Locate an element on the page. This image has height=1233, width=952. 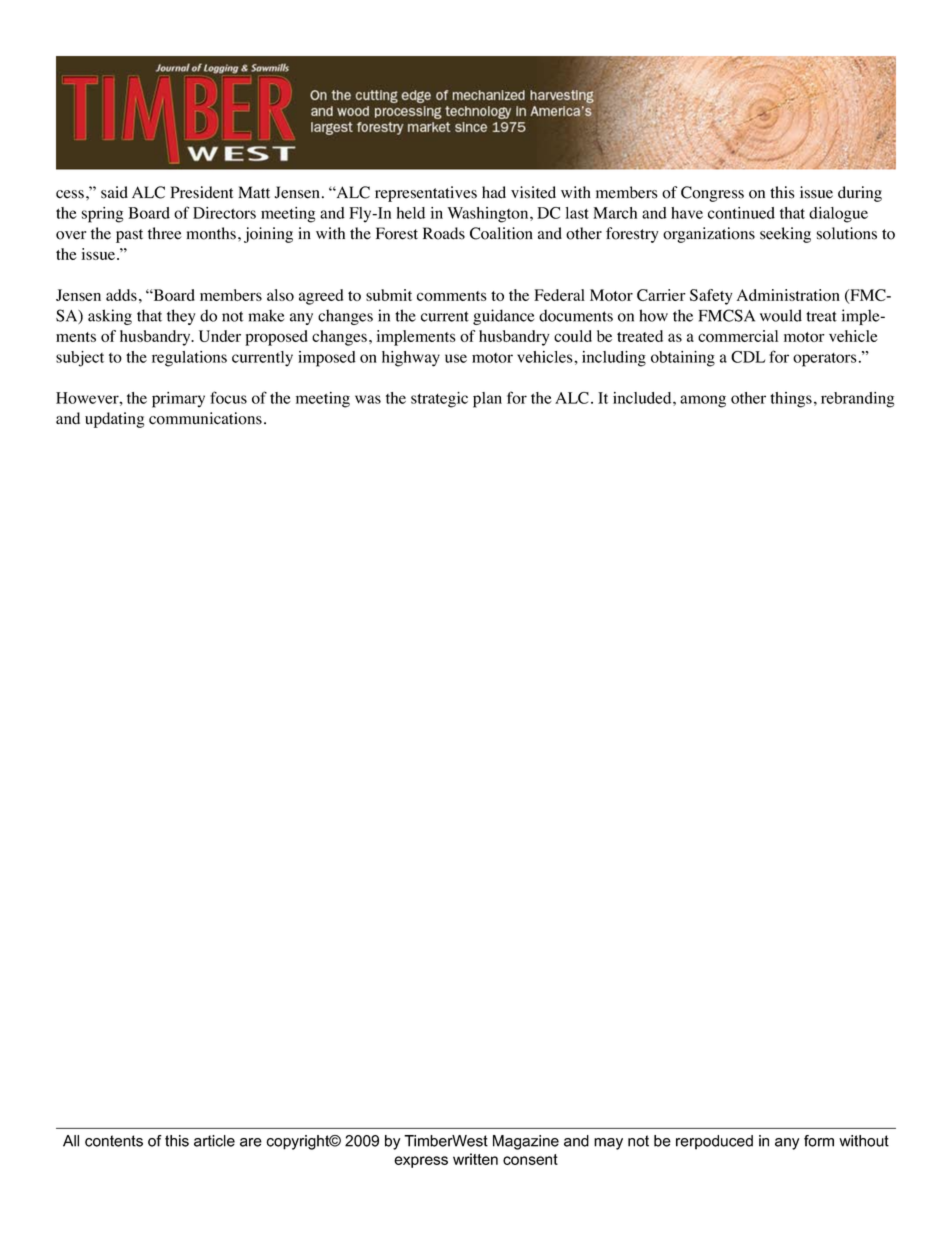
communications is located at coordinates (205, 418).
